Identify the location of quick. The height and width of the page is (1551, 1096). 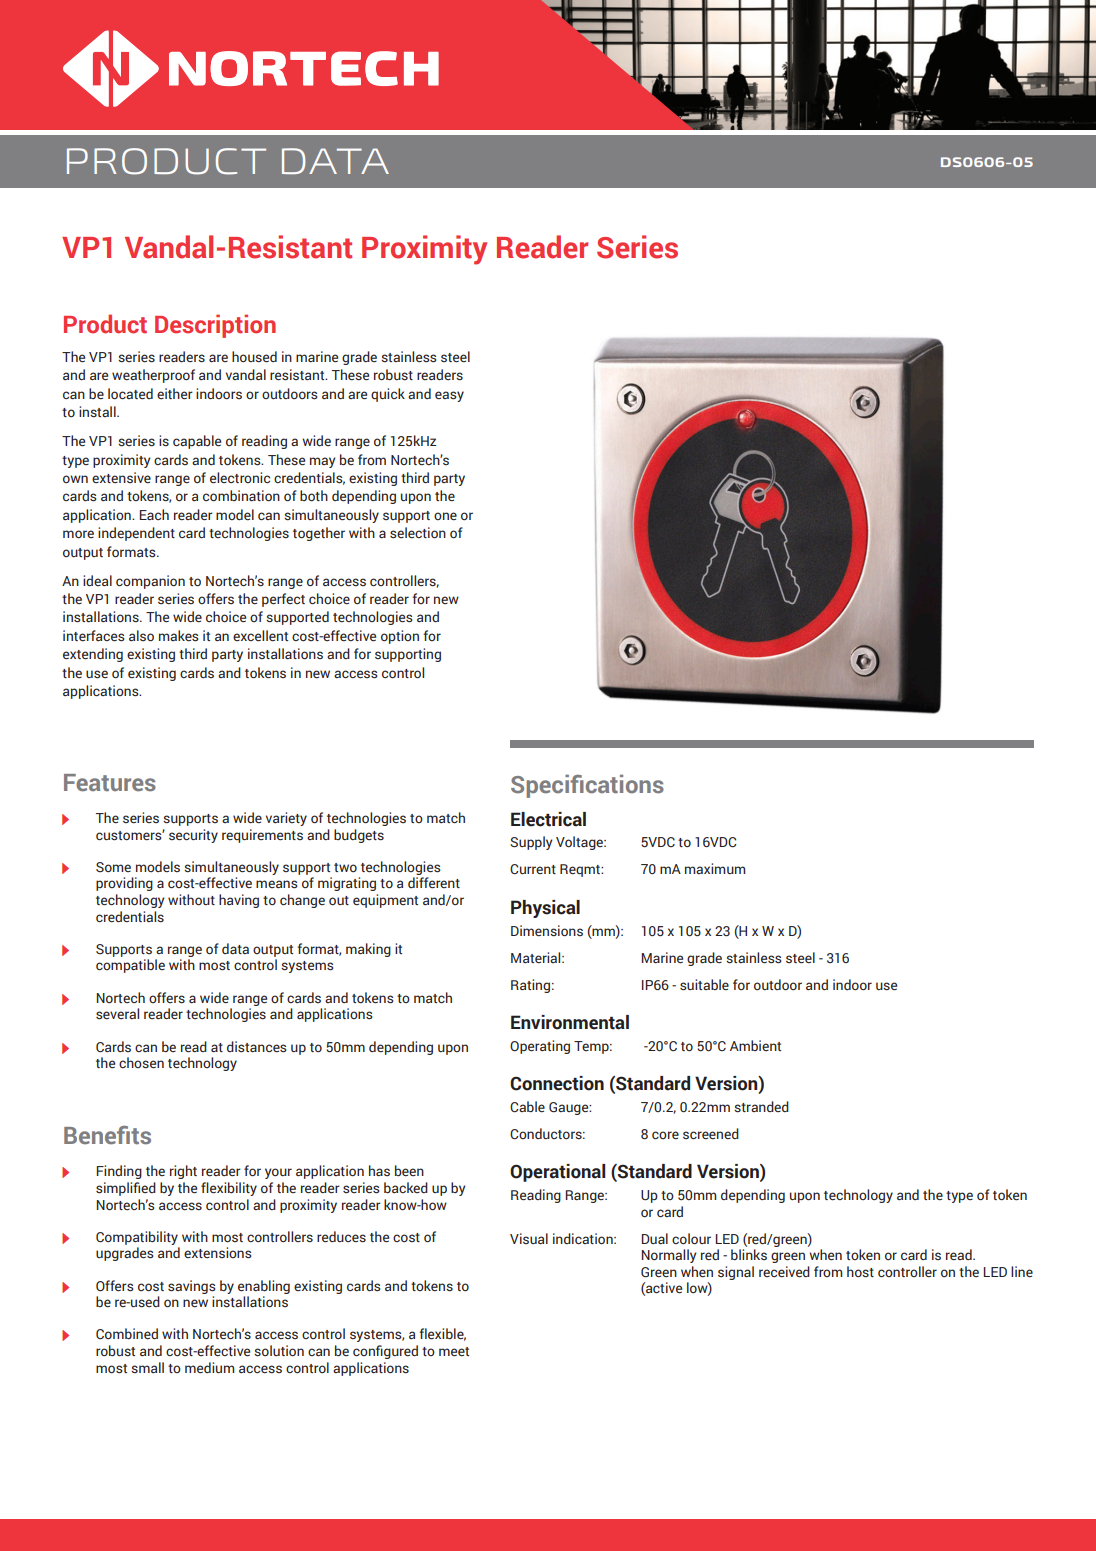
(388, 395).
